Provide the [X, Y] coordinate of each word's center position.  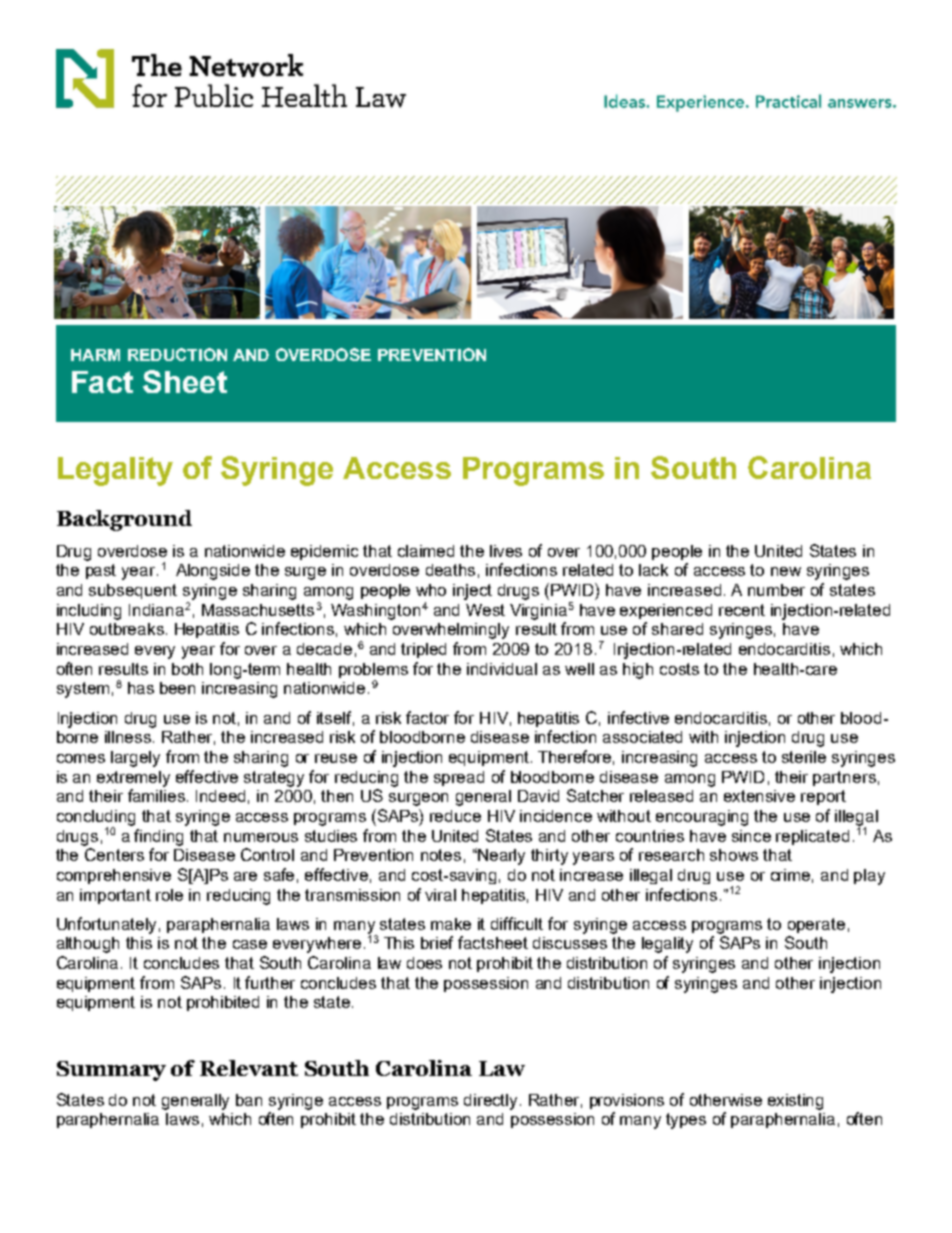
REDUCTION [177, 354]
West [485, 610]
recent [742, 610]
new [786, 571]
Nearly [500, 856]
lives [506, 551]
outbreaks [127, 629]
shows [734, 855]
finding [158, 837]
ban [249, 1100]
